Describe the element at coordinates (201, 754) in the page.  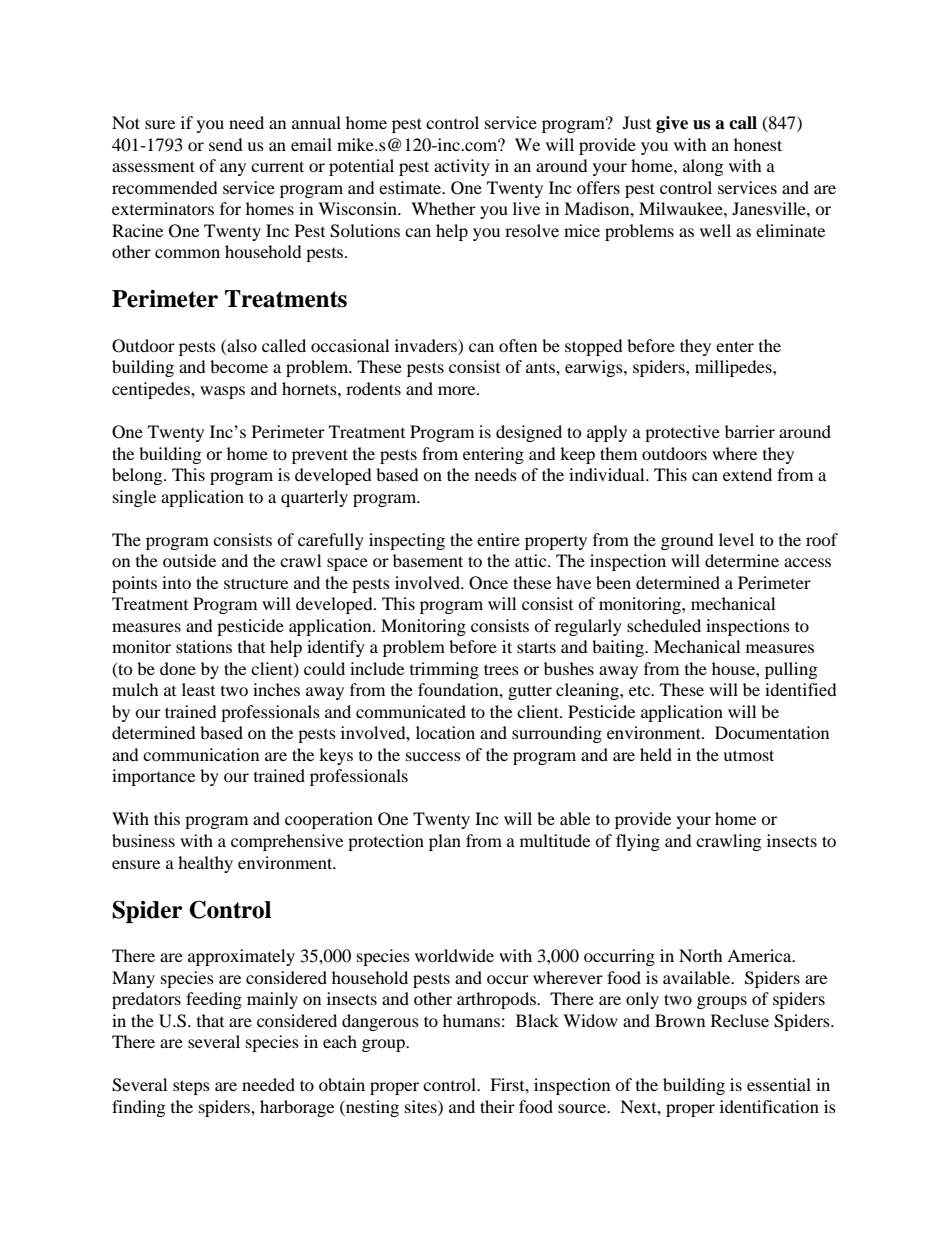
I see `communication` at that location.
